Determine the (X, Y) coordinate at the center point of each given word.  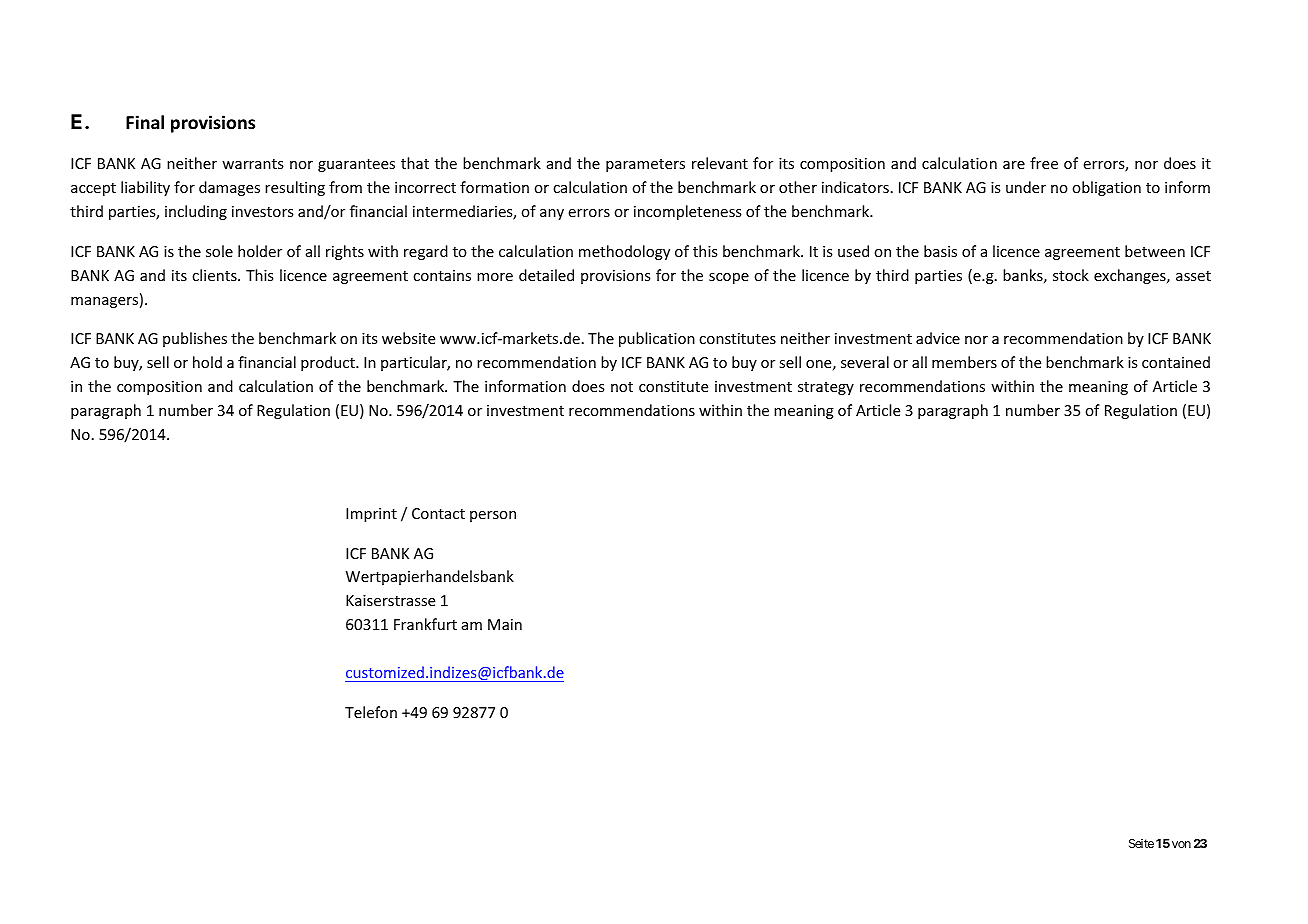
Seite (1141, 843)
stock (1071, 275)
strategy (826, 388)
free (1044, 163)
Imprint (371, 515)
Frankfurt (425, 624)
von (1181, 844)
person (493, 516)
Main (505, 624)
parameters (645, 165)
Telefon (371, 712)
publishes (195, 339)
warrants (252, 164)
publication (657, 339)
